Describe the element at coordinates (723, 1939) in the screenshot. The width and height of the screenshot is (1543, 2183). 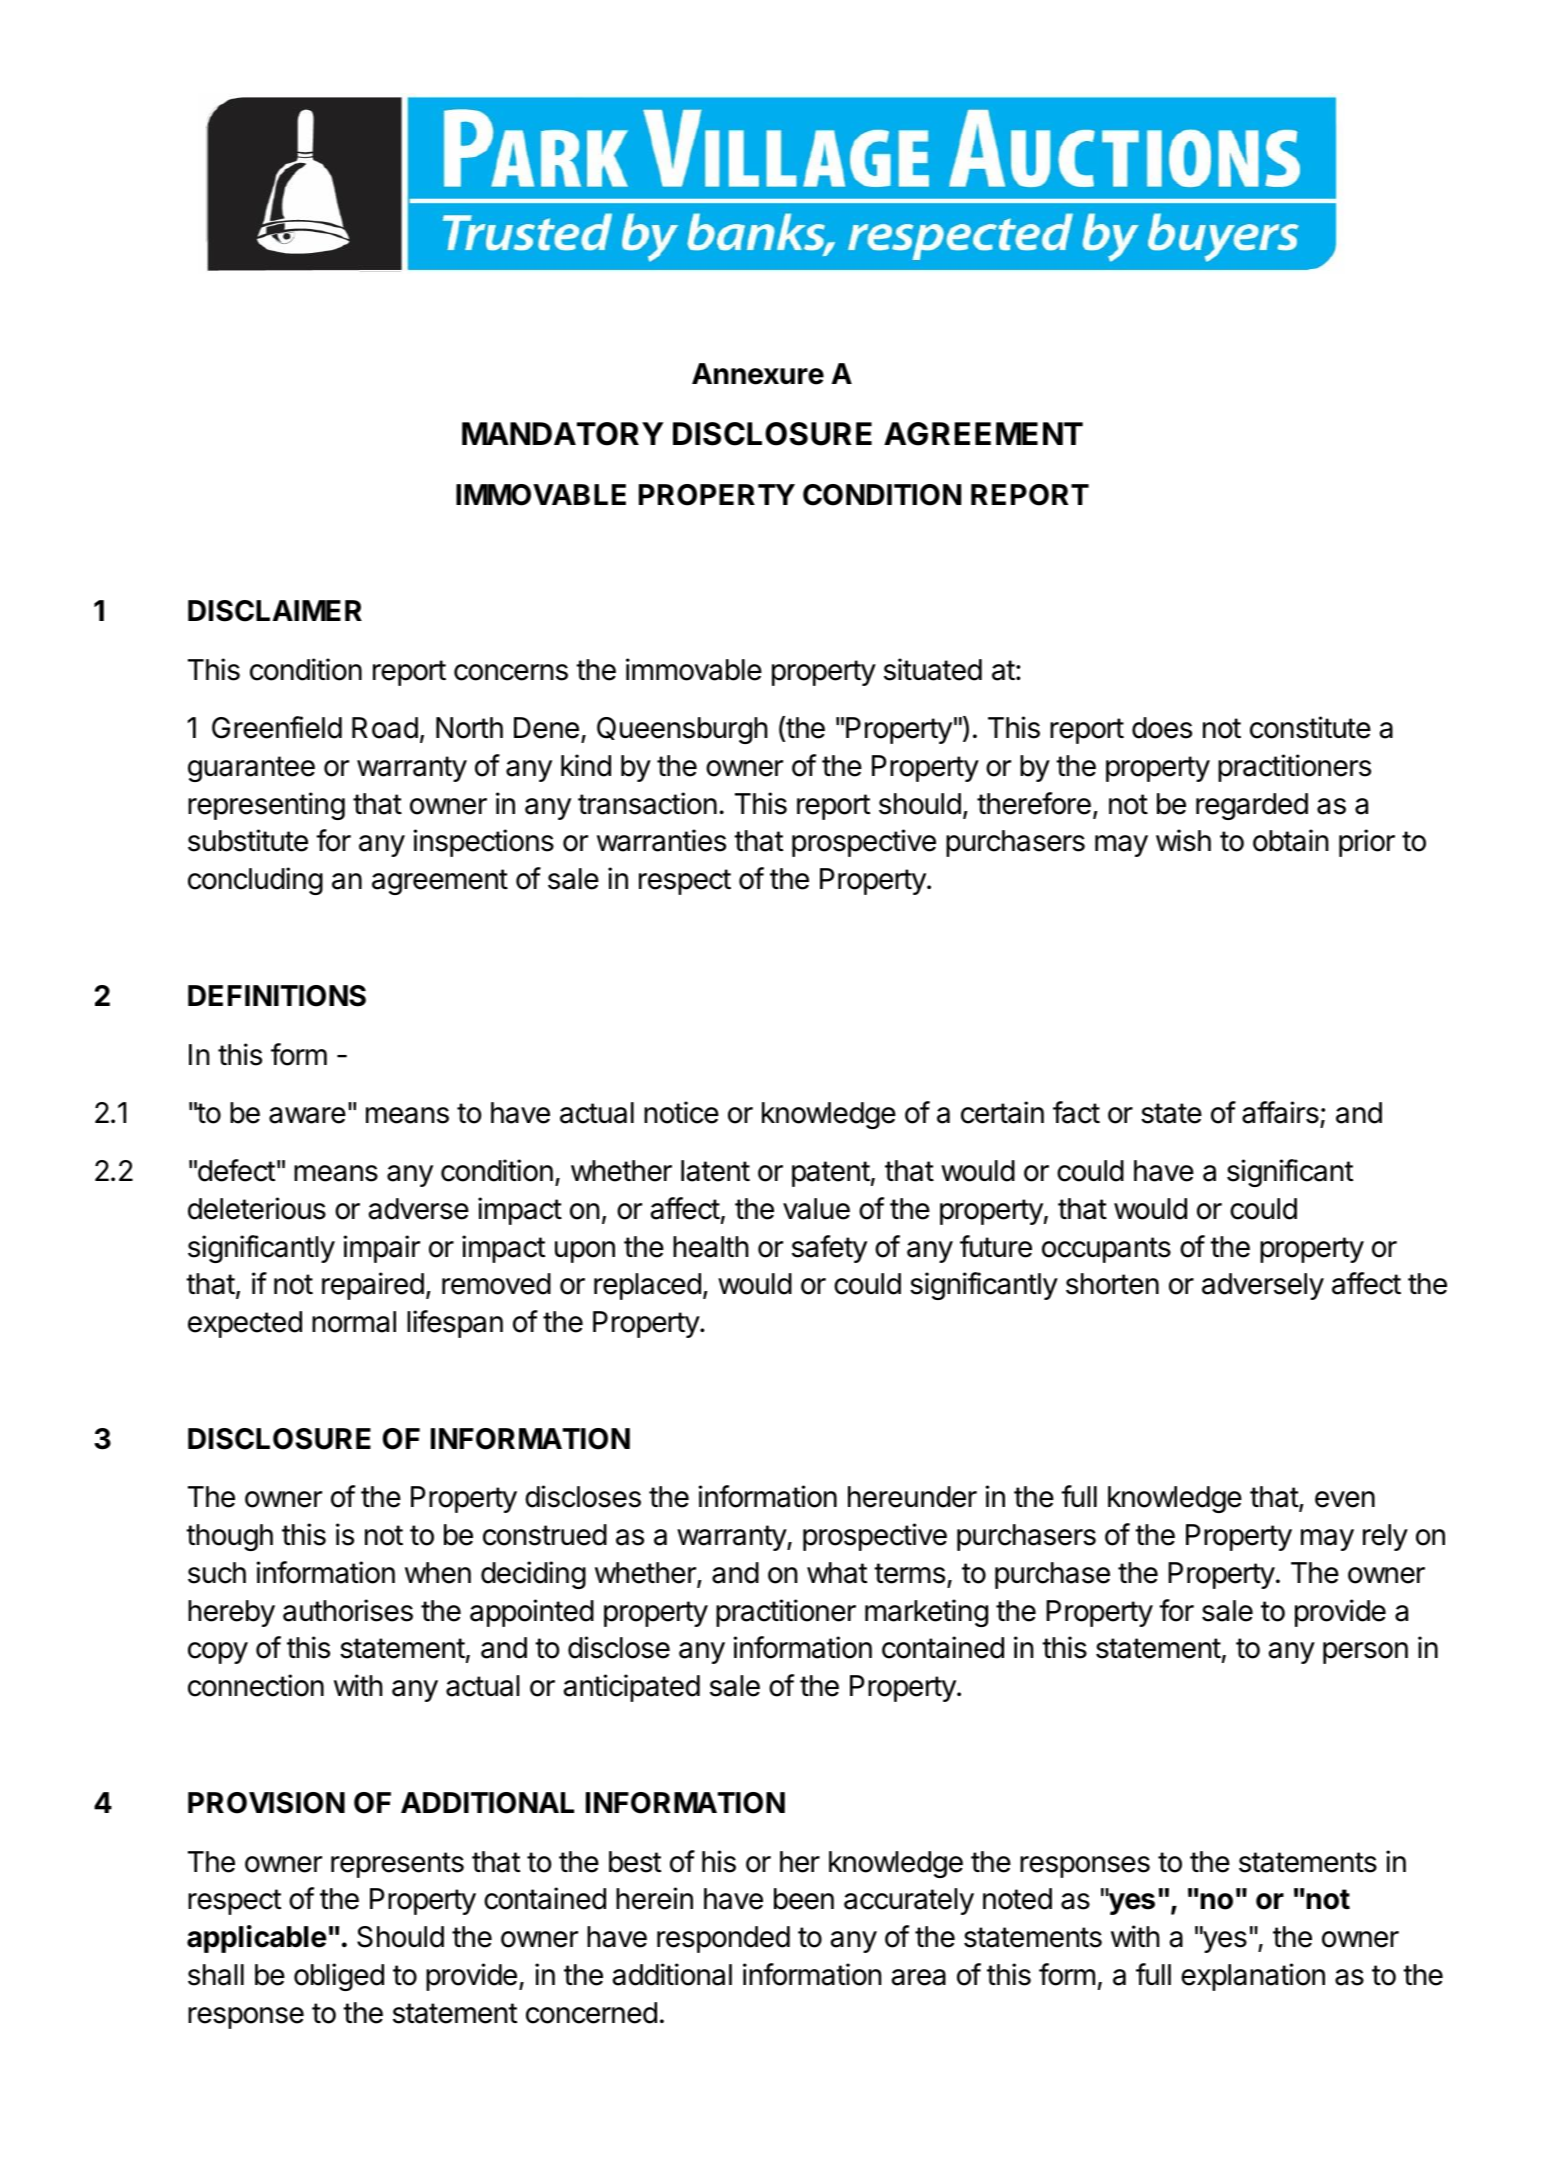
I see `responded` at that location.
